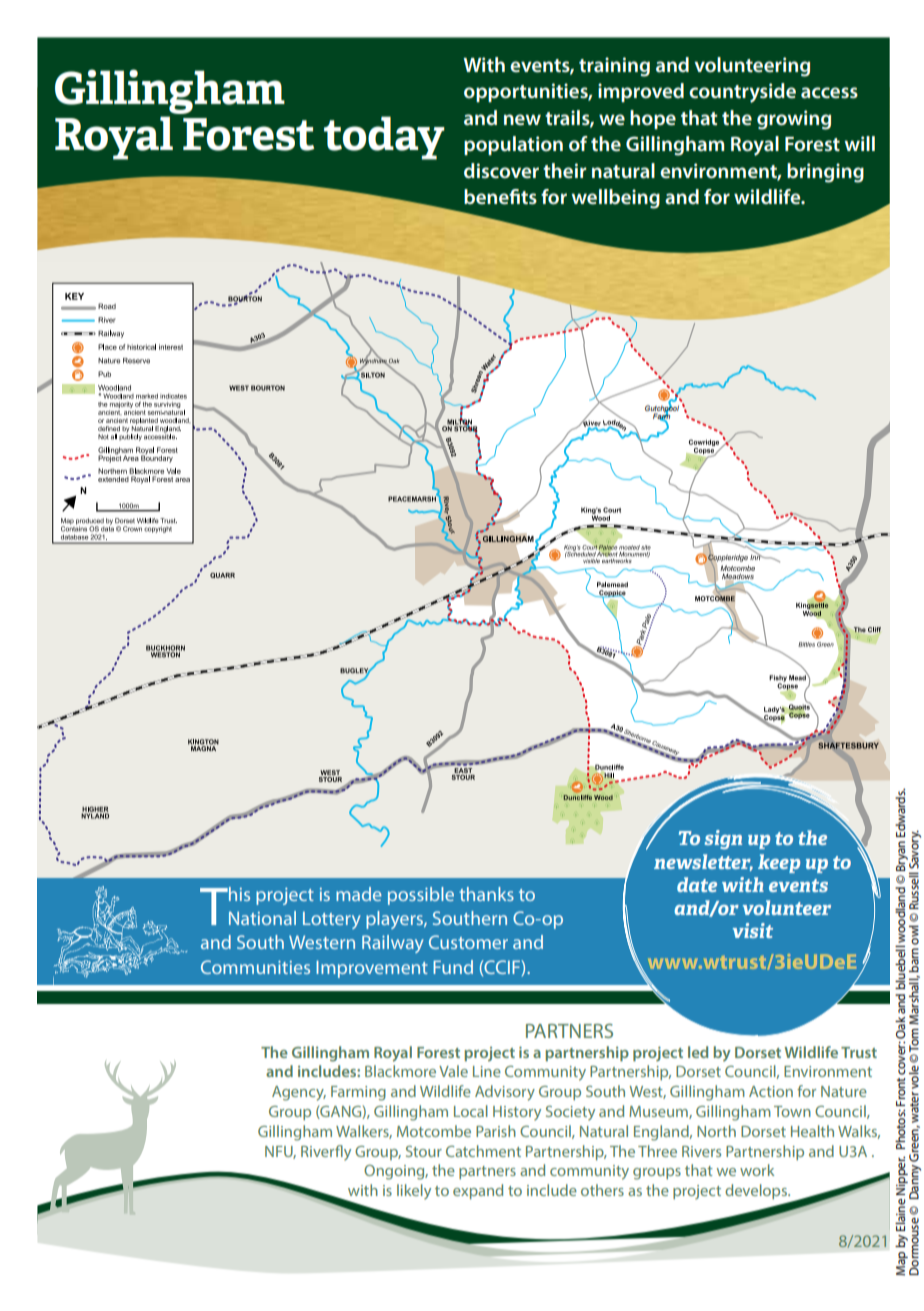  Describe the element at coordinates (794, 120) in the screenshot. I see `growing` at that location.
